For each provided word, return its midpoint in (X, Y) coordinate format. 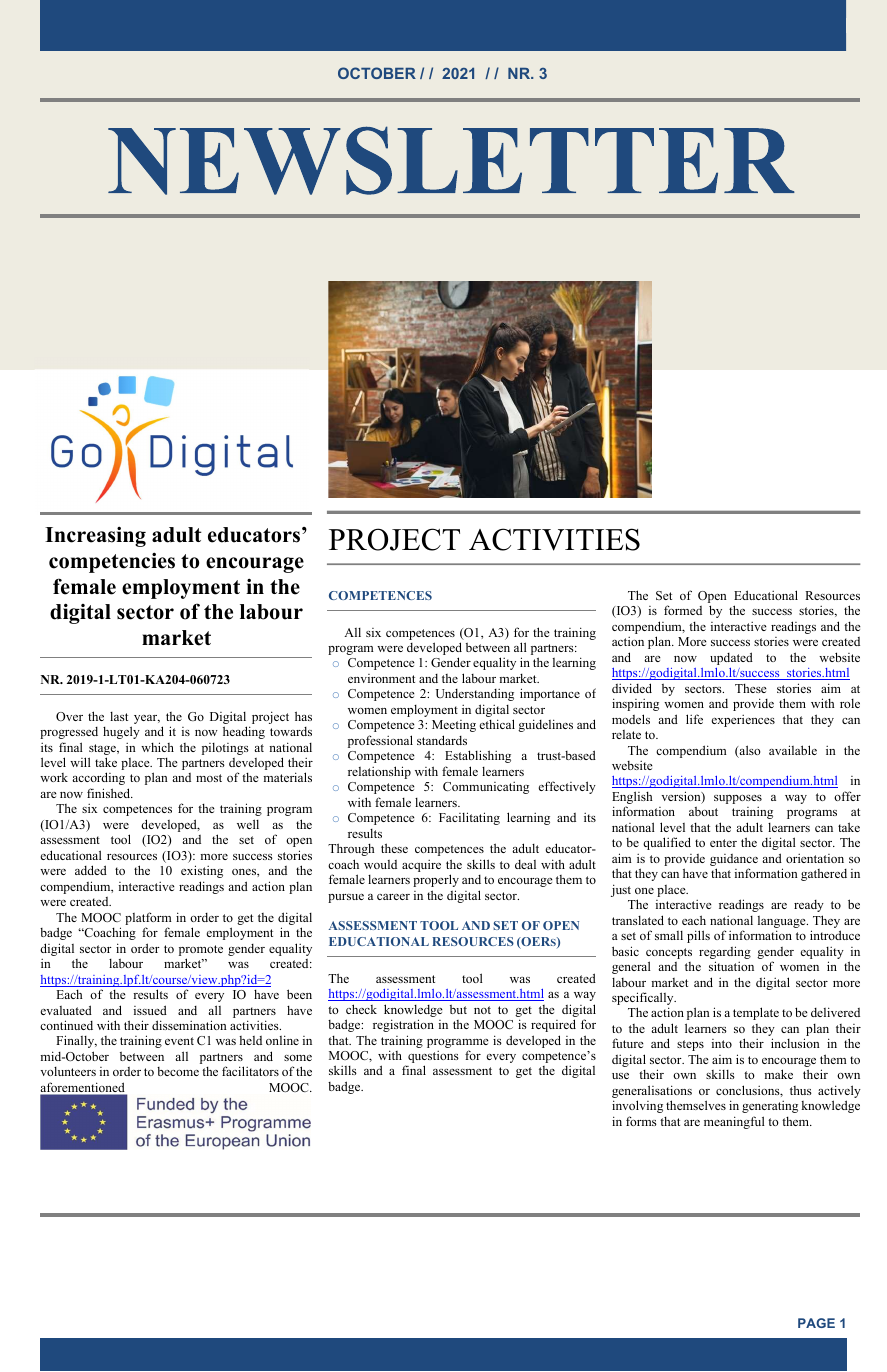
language (783, 923)
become (178, 1071)
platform (148, 920)
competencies (112, 562)
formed (683, 610)
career (393, 897)
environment (381, 678)
